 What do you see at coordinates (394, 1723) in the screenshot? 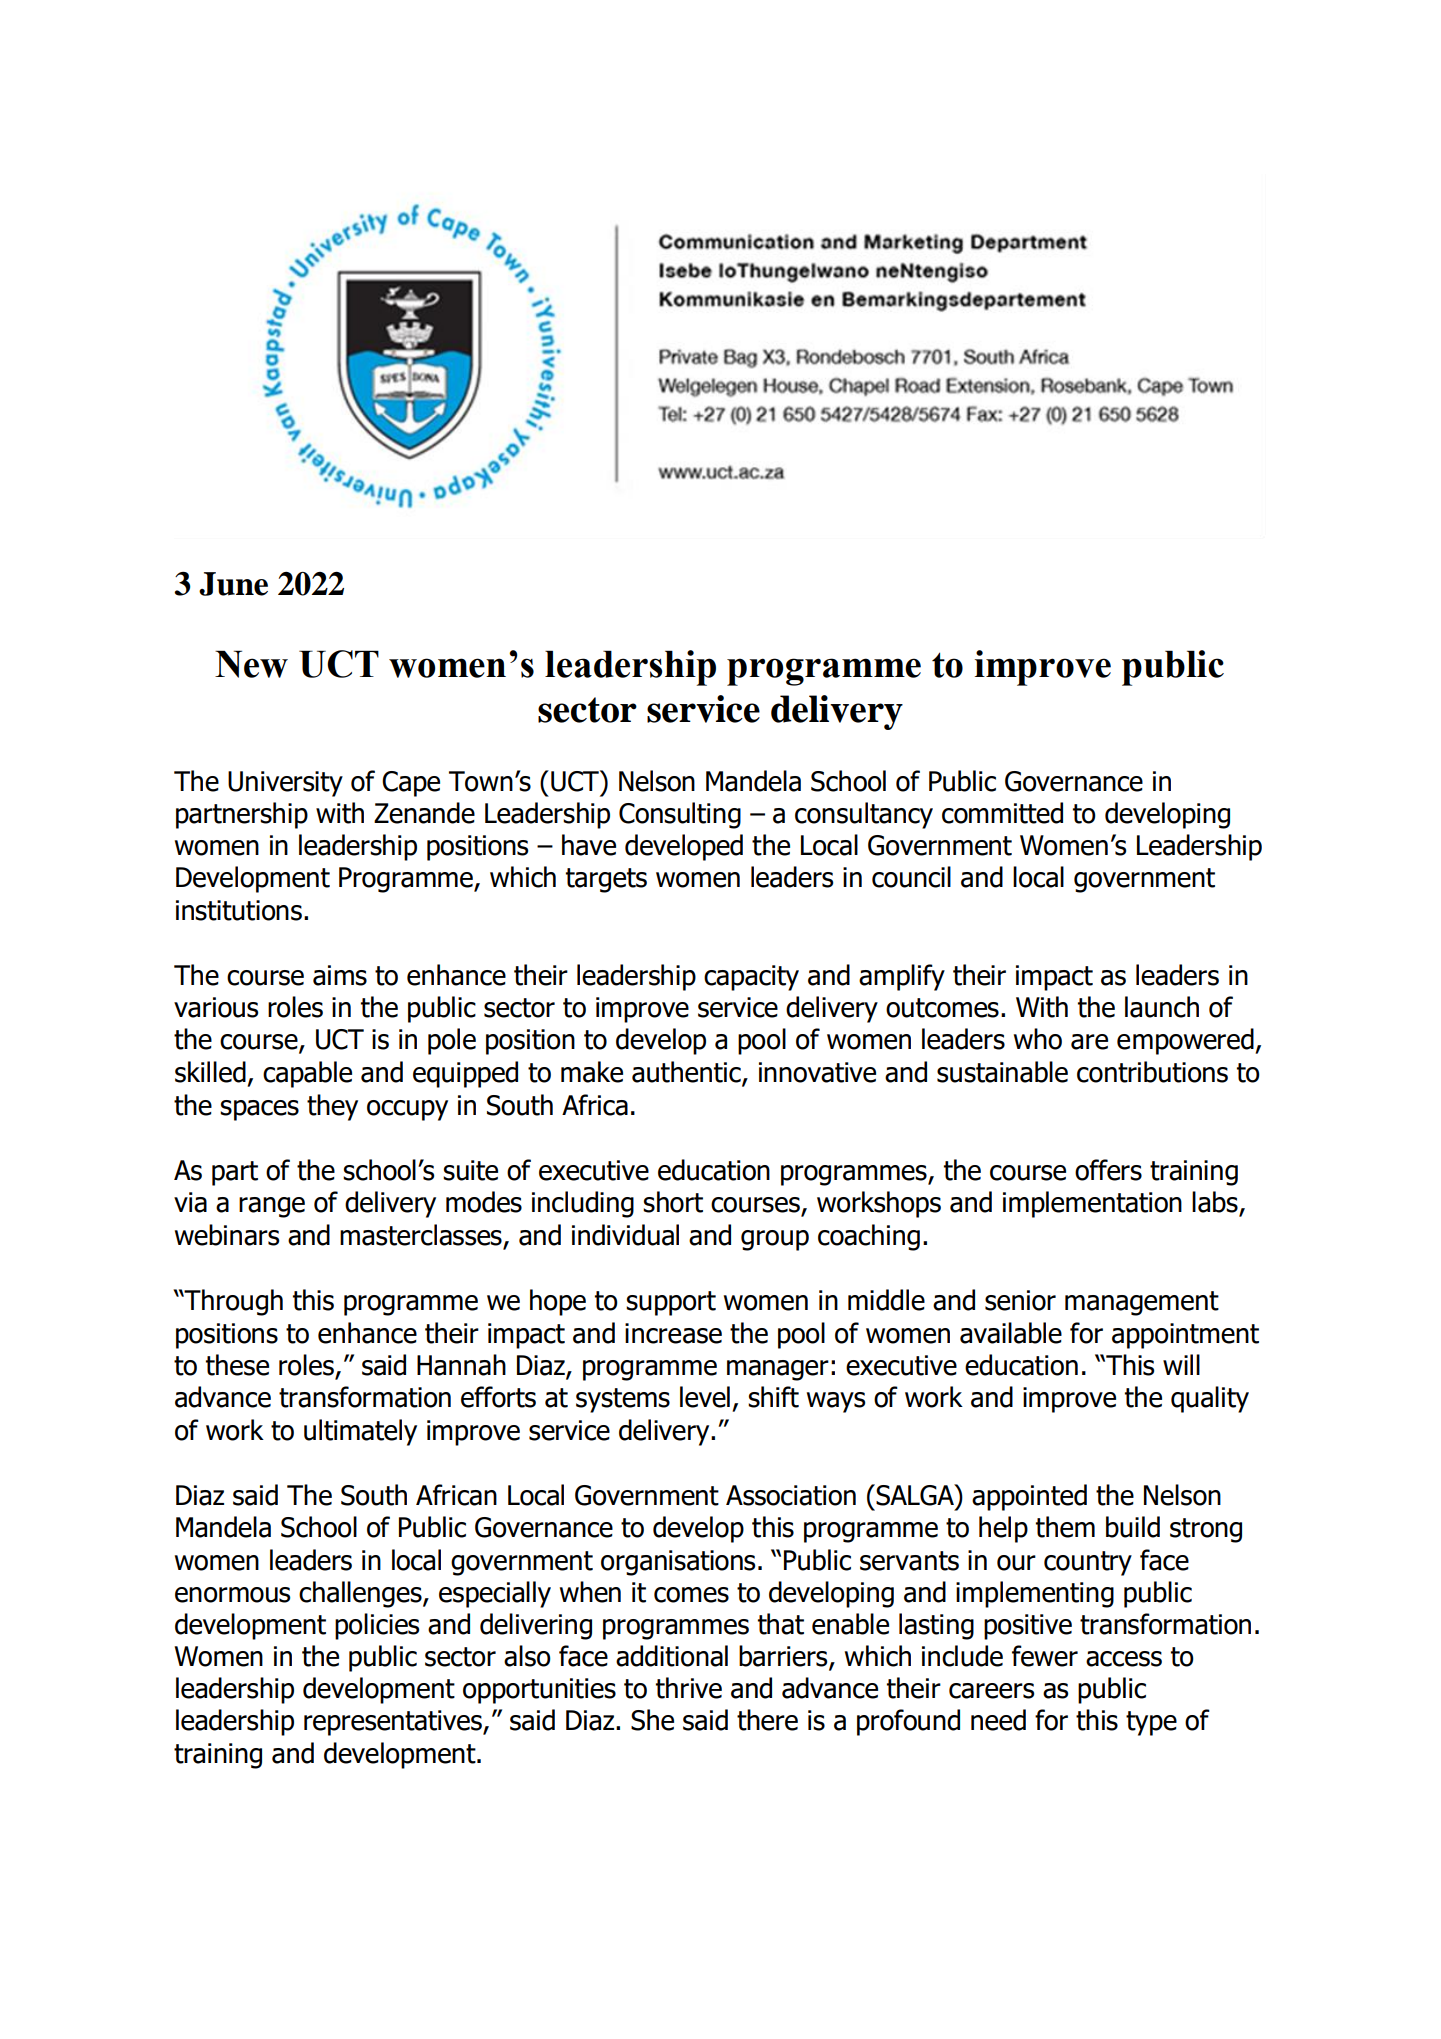
I see `representatives` at bounding box center [394, 1723].
